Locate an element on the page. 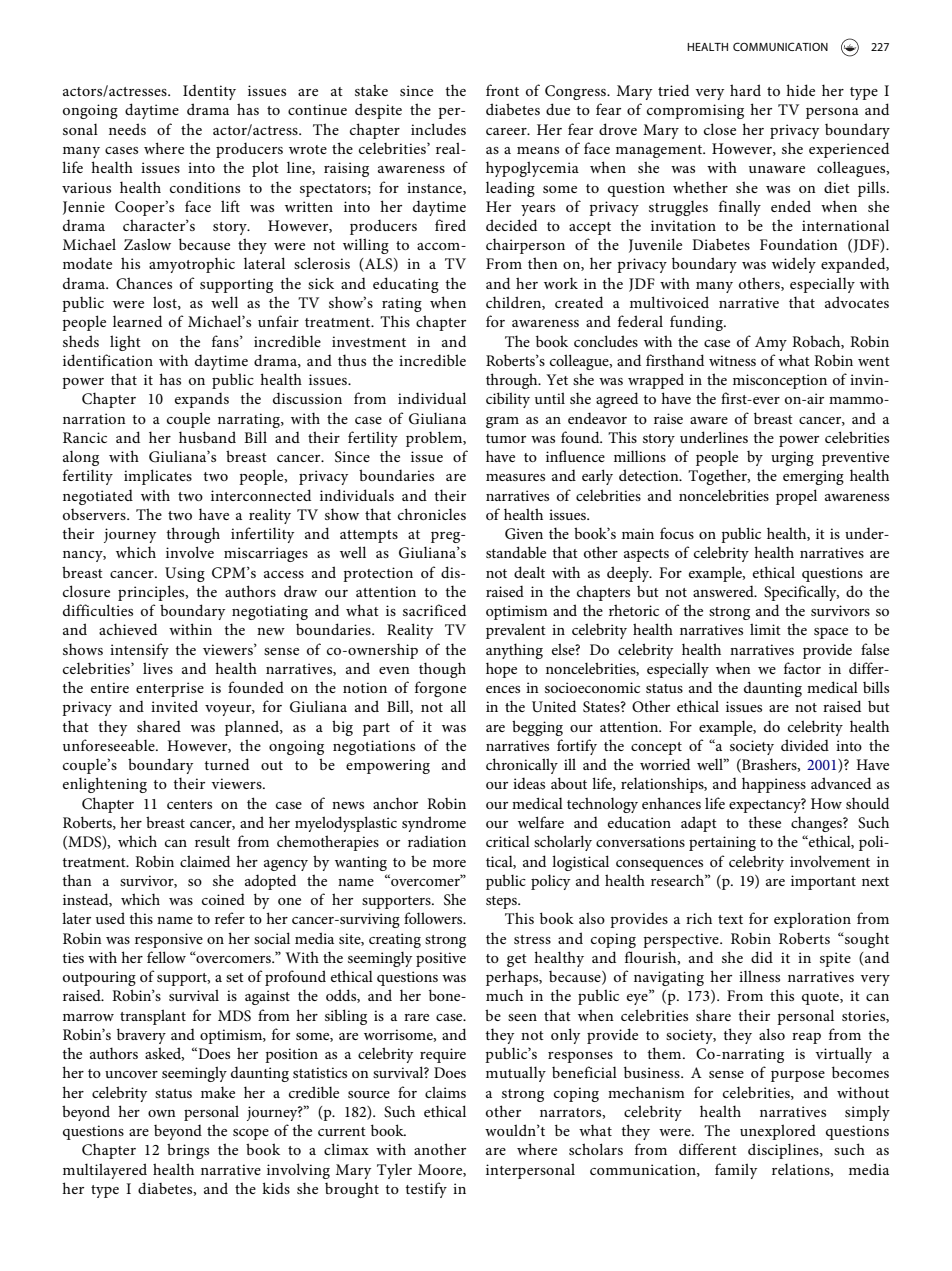 The height and width of the image is (1271, 952). testify is located at coordinates (426, 1190).
